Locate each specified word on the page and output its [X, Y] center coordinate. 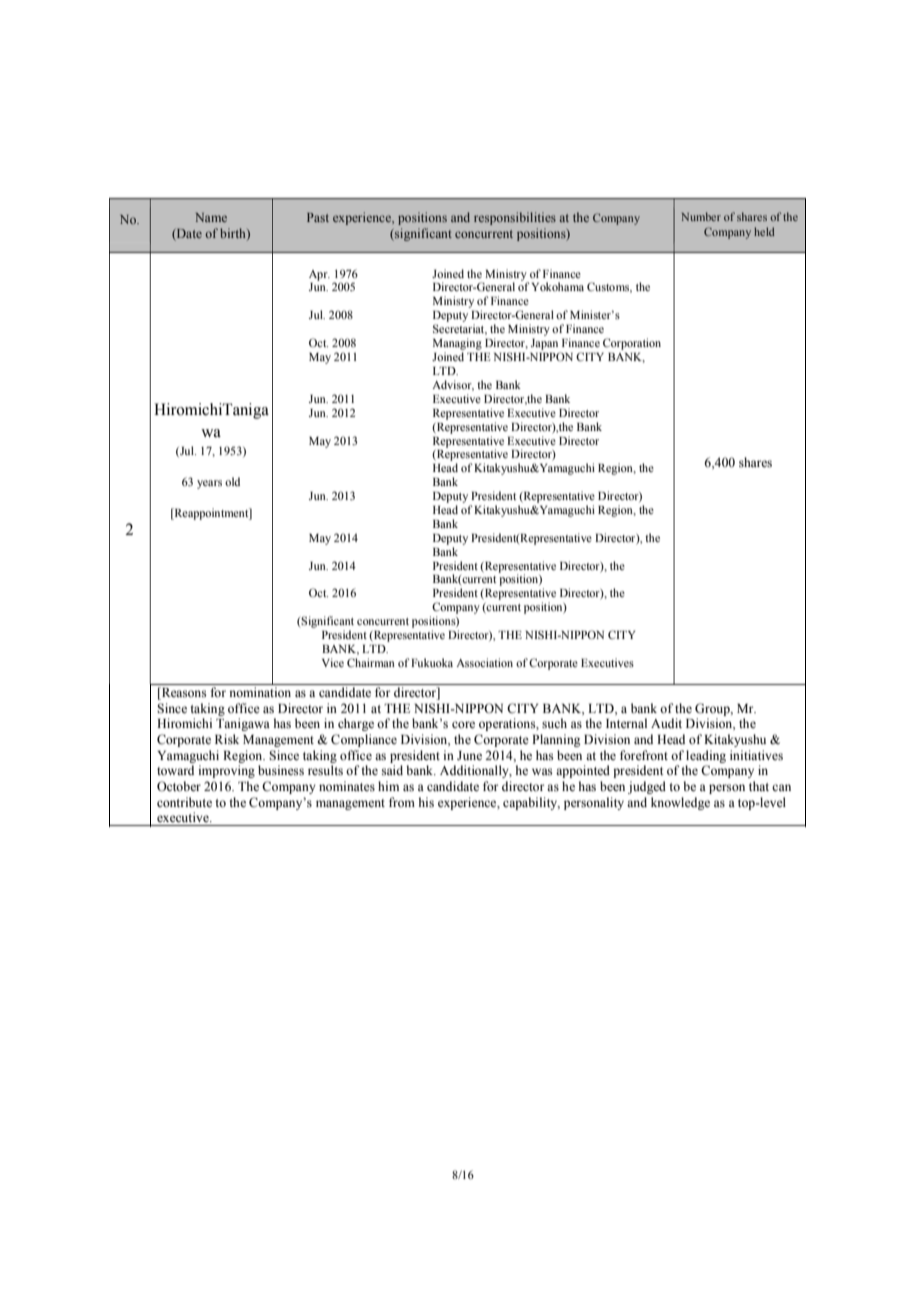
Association [484, 662]
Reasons [183, 693]
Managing [457, 344]
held [764, 231]
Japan [544, 344]
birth [234, 234]
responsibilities [515, 218]
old [232, 481]
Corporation [632, 344]
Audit [666, 723]
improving [226, 771]
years [209, 484]
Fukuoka [432, 662]
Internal [626, 723]
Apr [319, 275]
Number [701, 216]
